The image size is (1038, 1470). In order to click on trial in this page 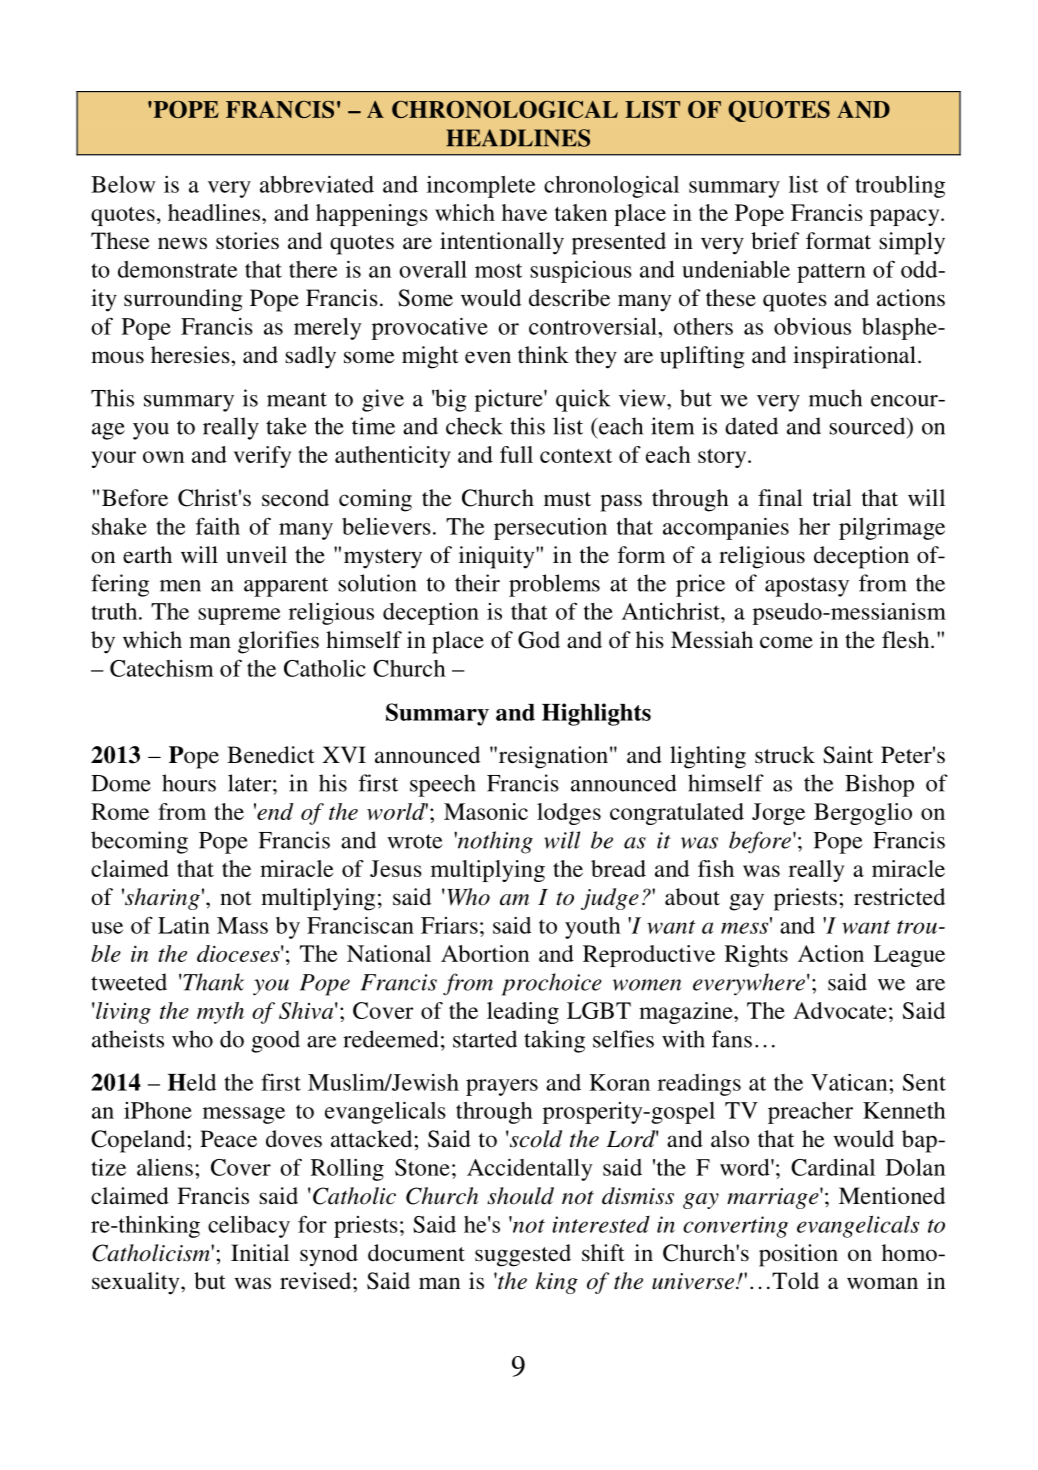, I will do `click(832, 497)`.
